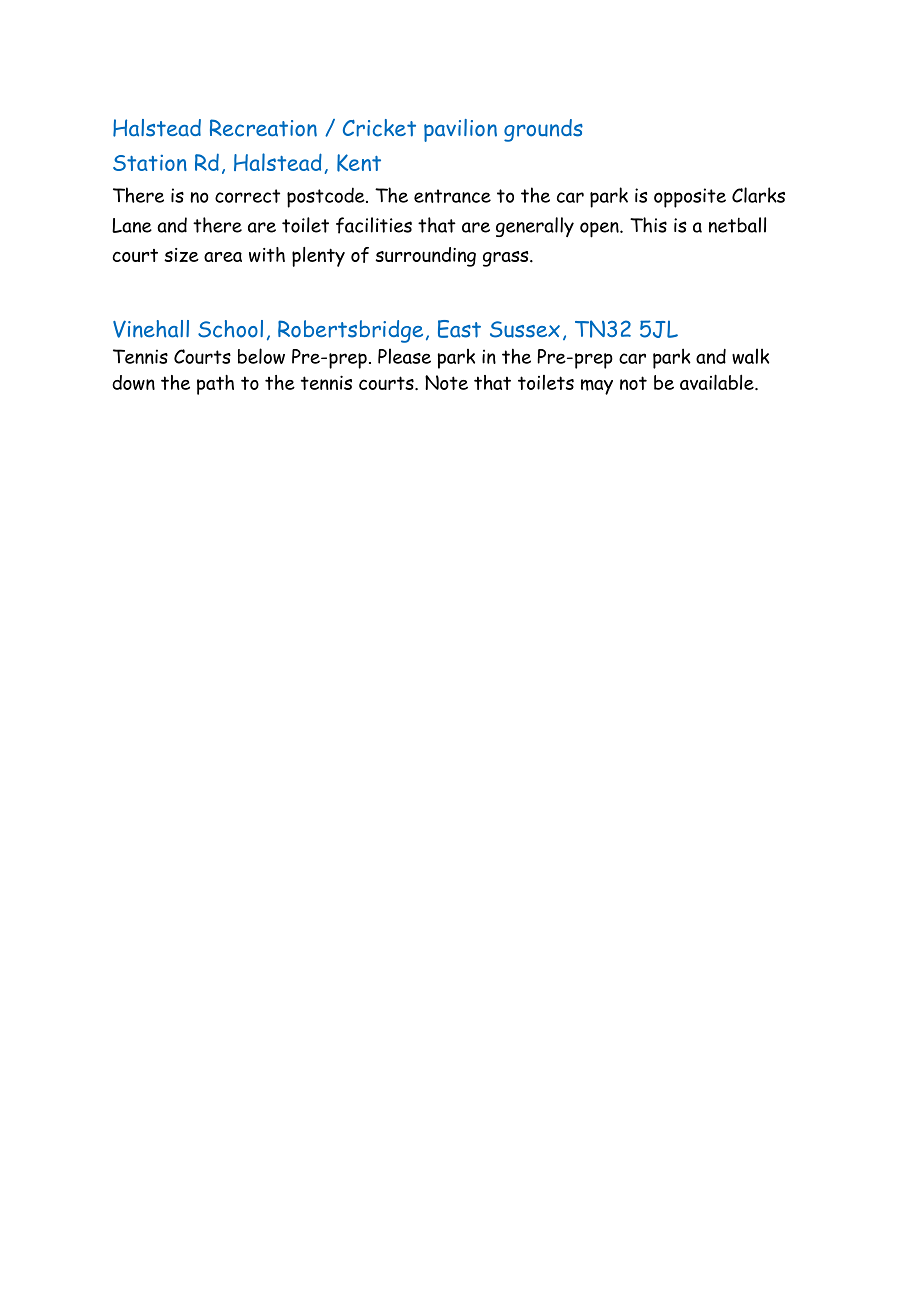 The image size is (924, 1308). Describe the element at coordinates (460, 130) in the screenshot. I see `pavilion` at that location.
